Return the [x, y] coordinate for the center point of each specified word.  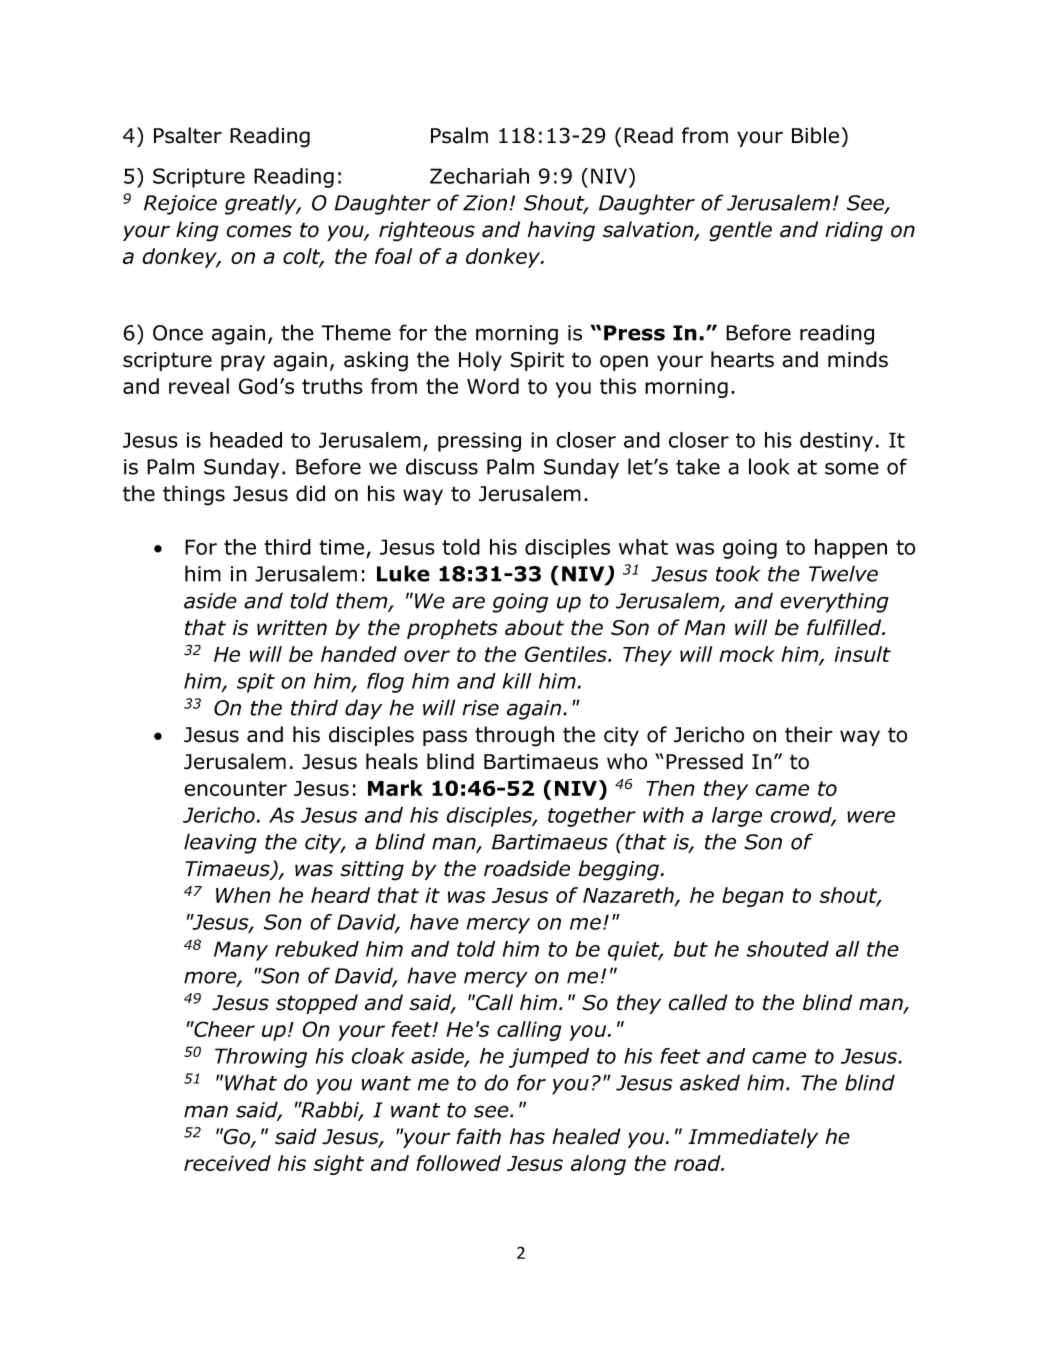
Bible [815, 135]
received [227, 1163]
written [292, 628]
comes [259, 231]
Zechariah [479, 176]
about [534, 627]
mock [747, 654]
